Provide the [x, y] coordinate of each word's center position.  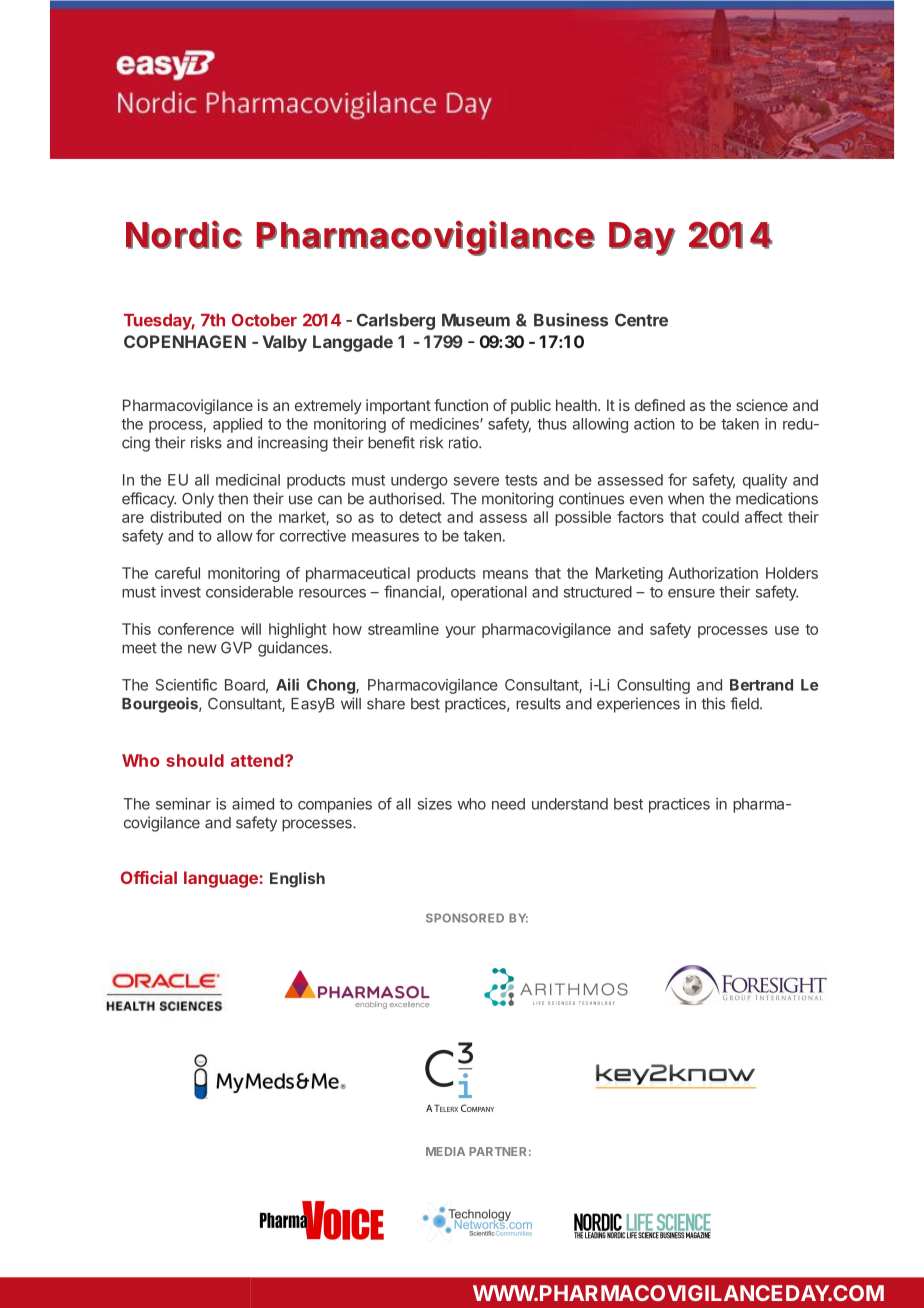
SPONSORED [465, 918]
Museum [476, 320]
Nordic [184, 235]
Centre [641, 320]
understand [570, 804]
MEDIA [445, 1151]
